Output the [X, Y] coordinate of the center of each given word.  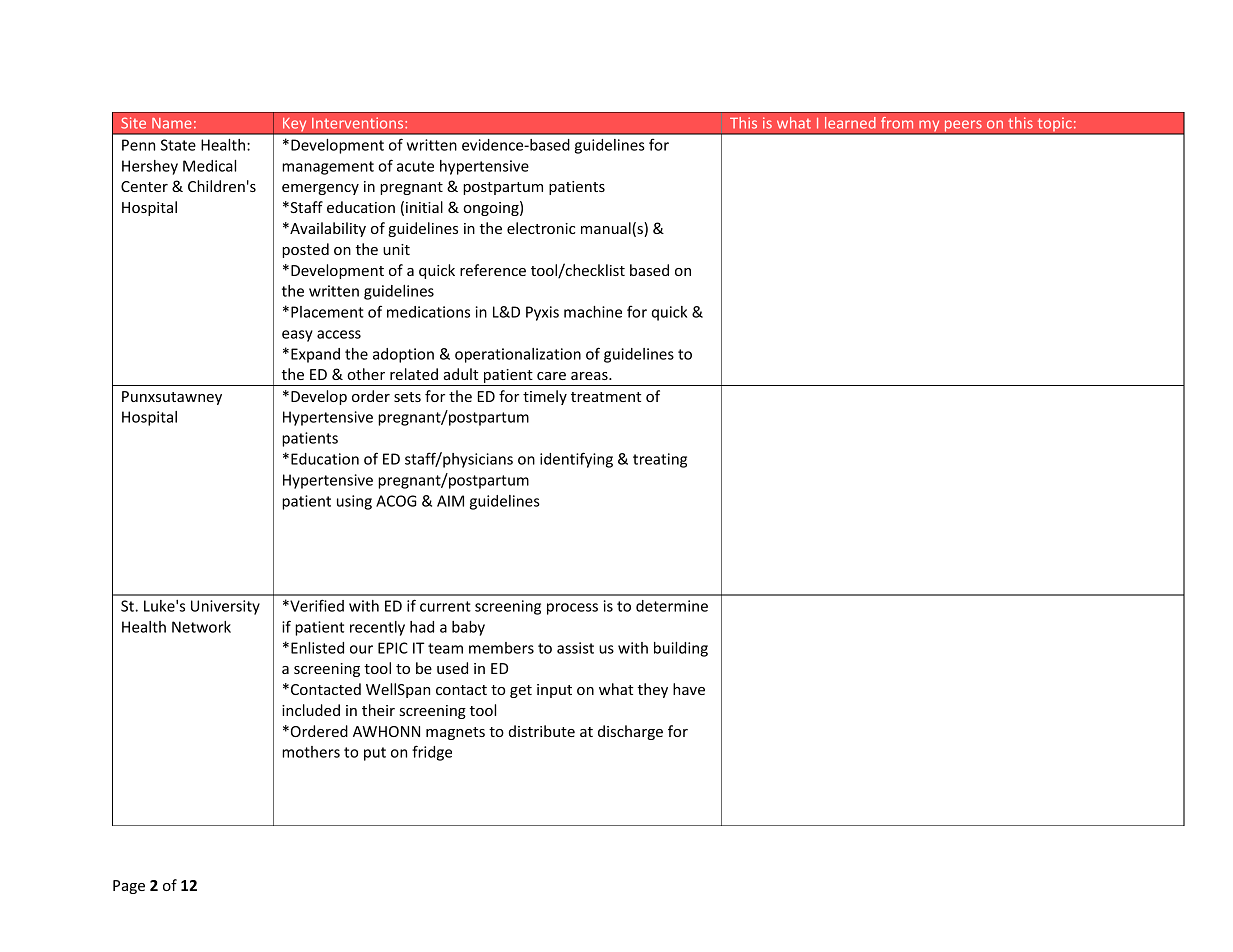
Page [129, 887]
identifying [576, 460]
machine [593, 312]
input [554, 691]
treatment [606, 397]
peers [963, 127]
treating [660, 460]
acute [415, 166]
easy [297, 336]
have [689, 689]
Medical [209, 166]
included [311, 710]
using [354, 502]
